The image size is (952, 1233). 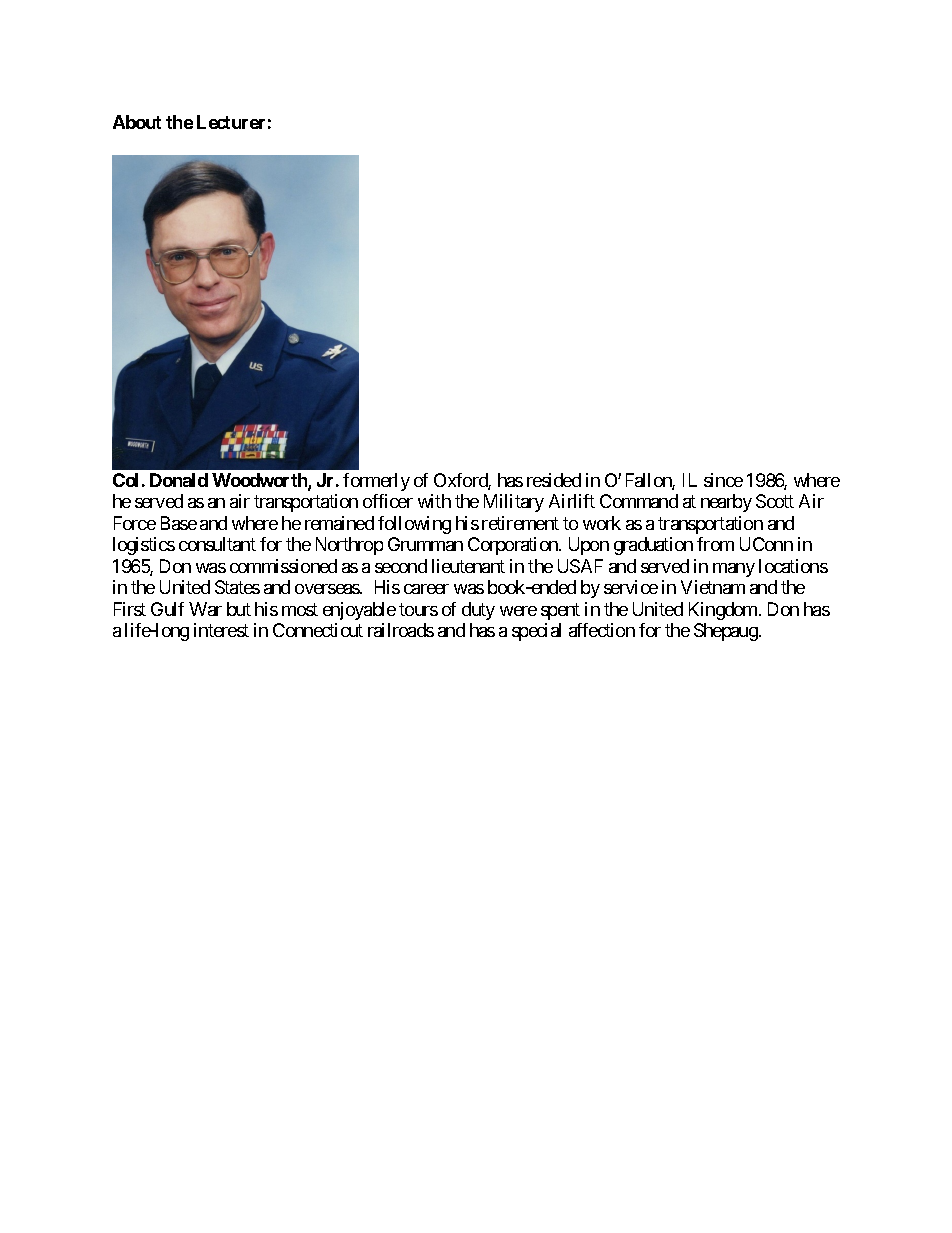 I want to click on Vietnam, so click(x=713, y=587).
